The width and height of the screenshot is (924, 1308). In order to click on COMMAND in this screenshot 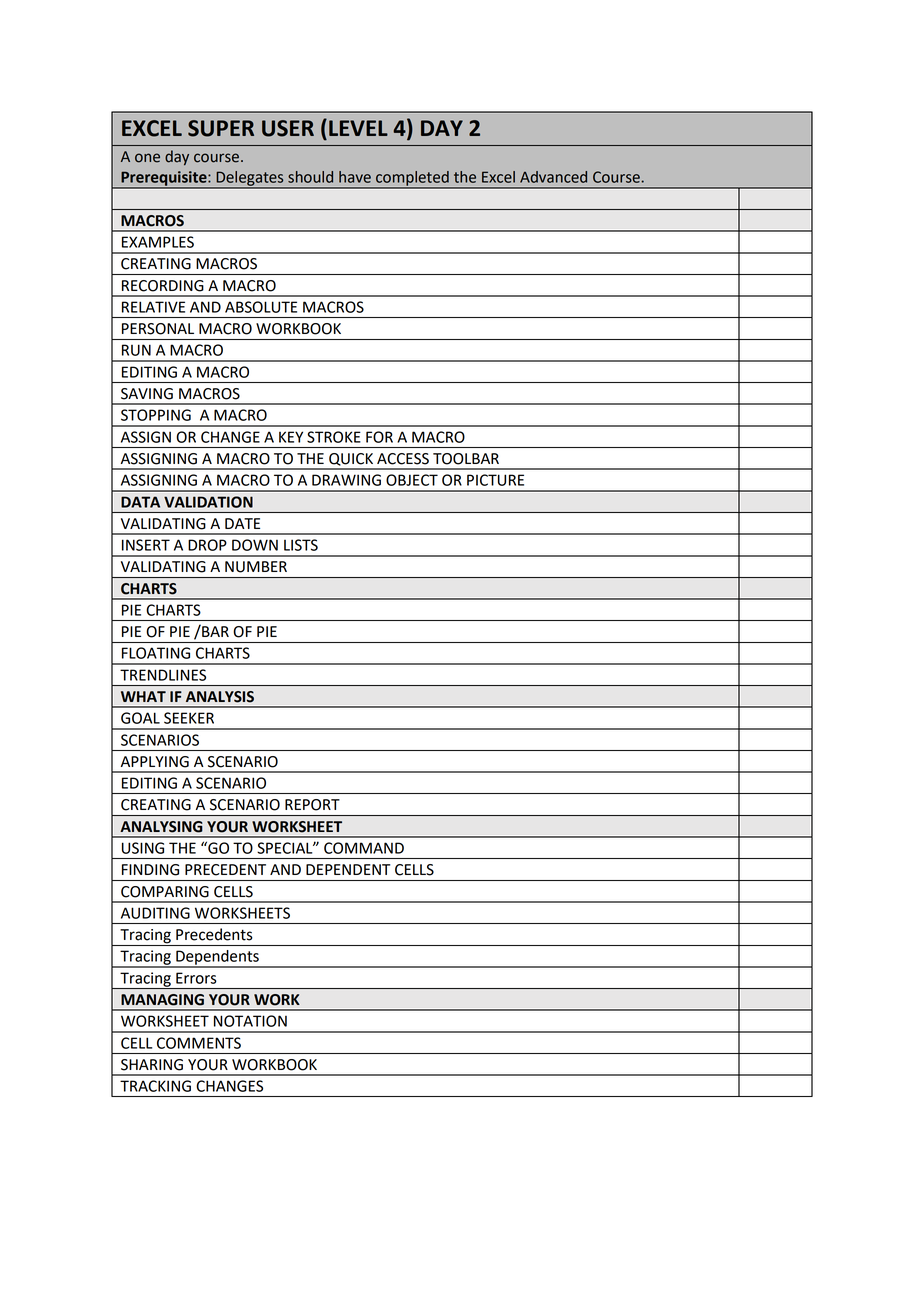, I will do `click(364, 848)`.
